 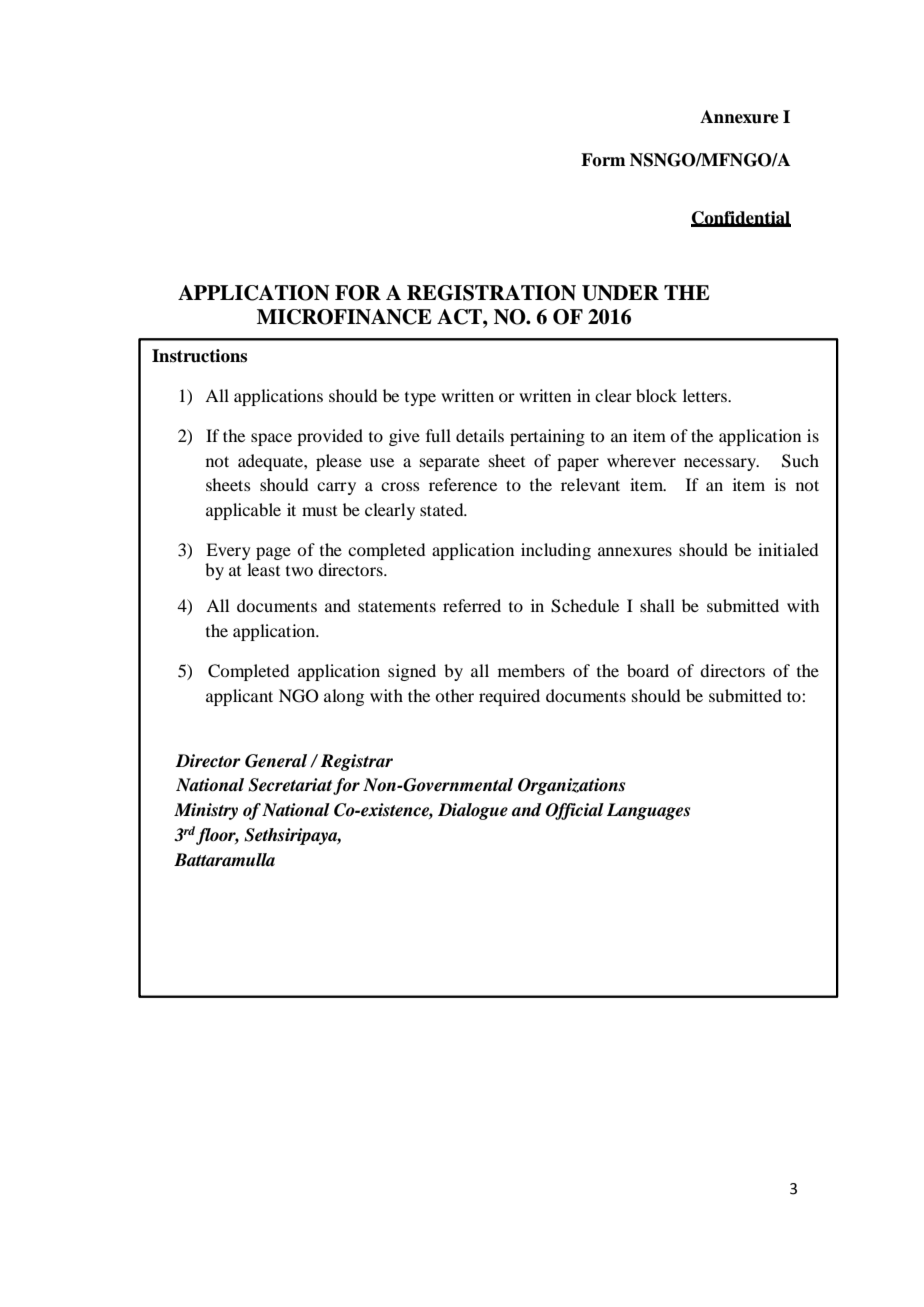 I want to click on Confidential, so click(x=741, y=219).
